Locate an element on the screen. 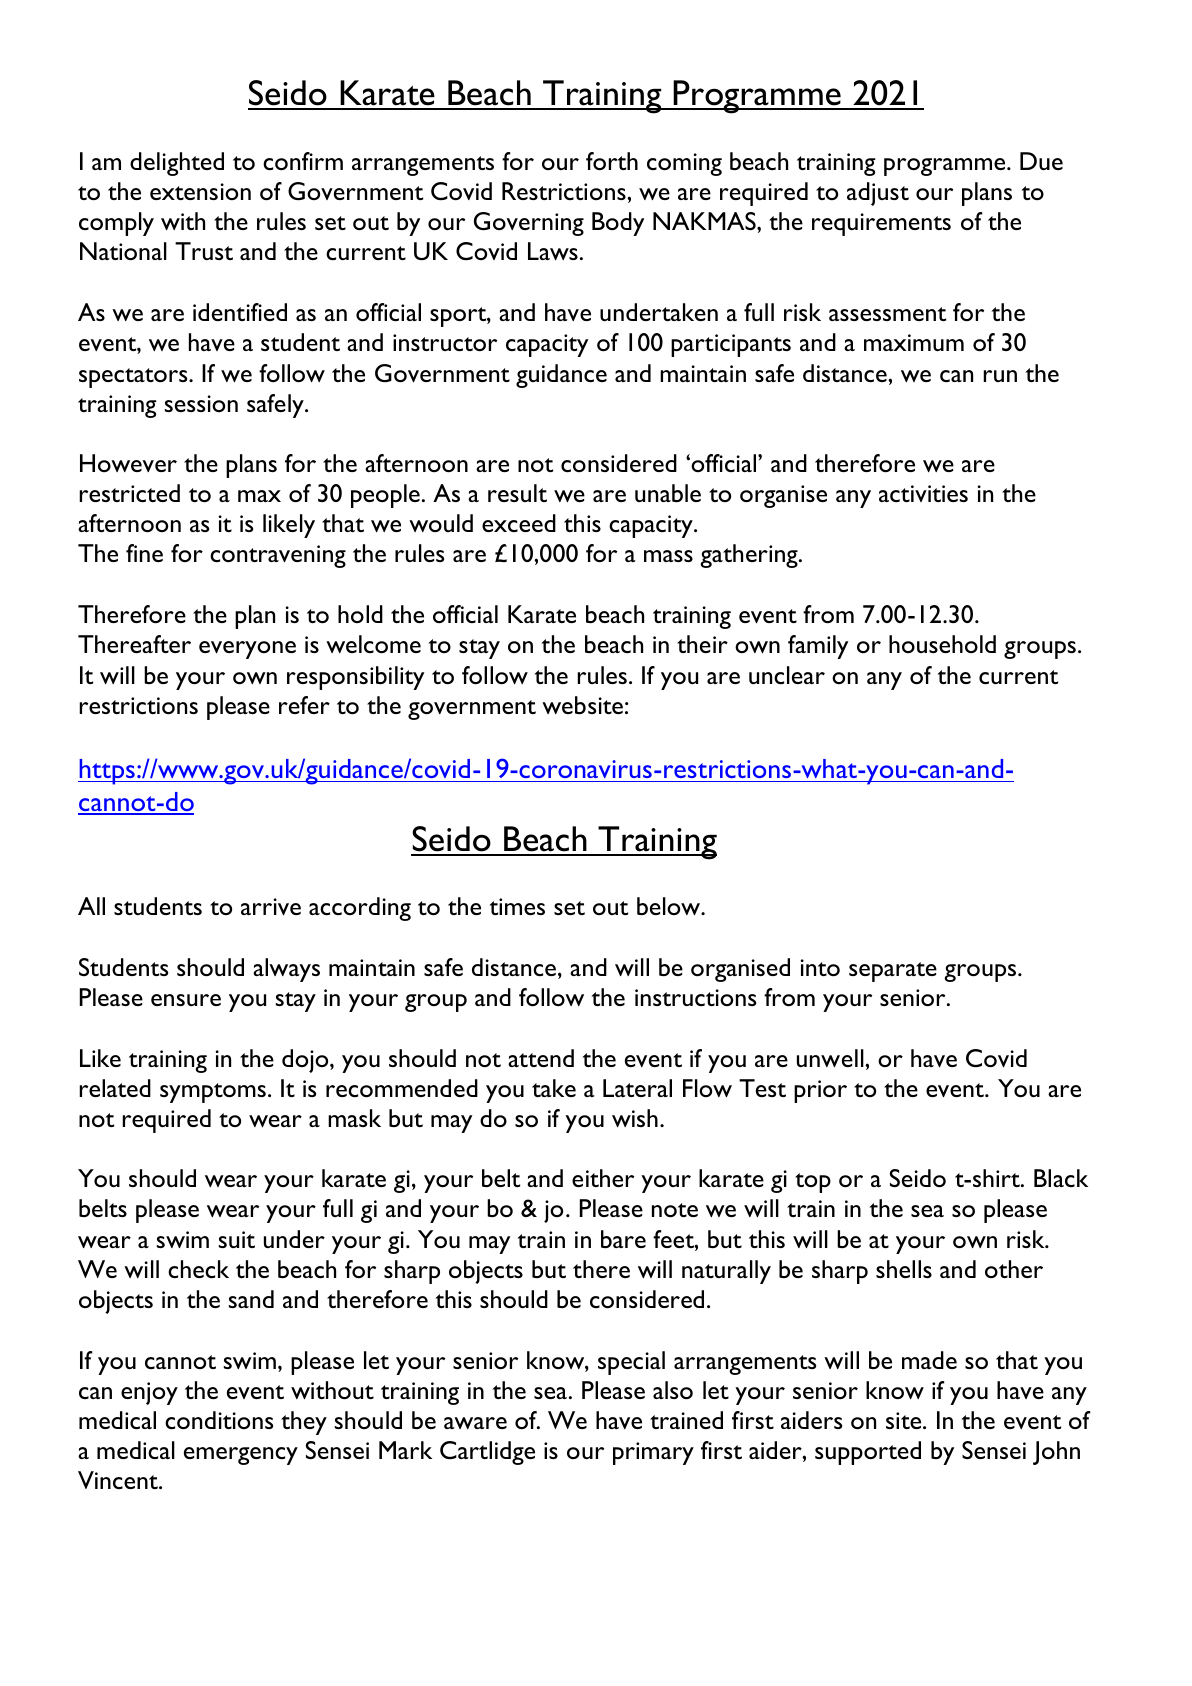  emergency is located at coordinates (241, 1456).
